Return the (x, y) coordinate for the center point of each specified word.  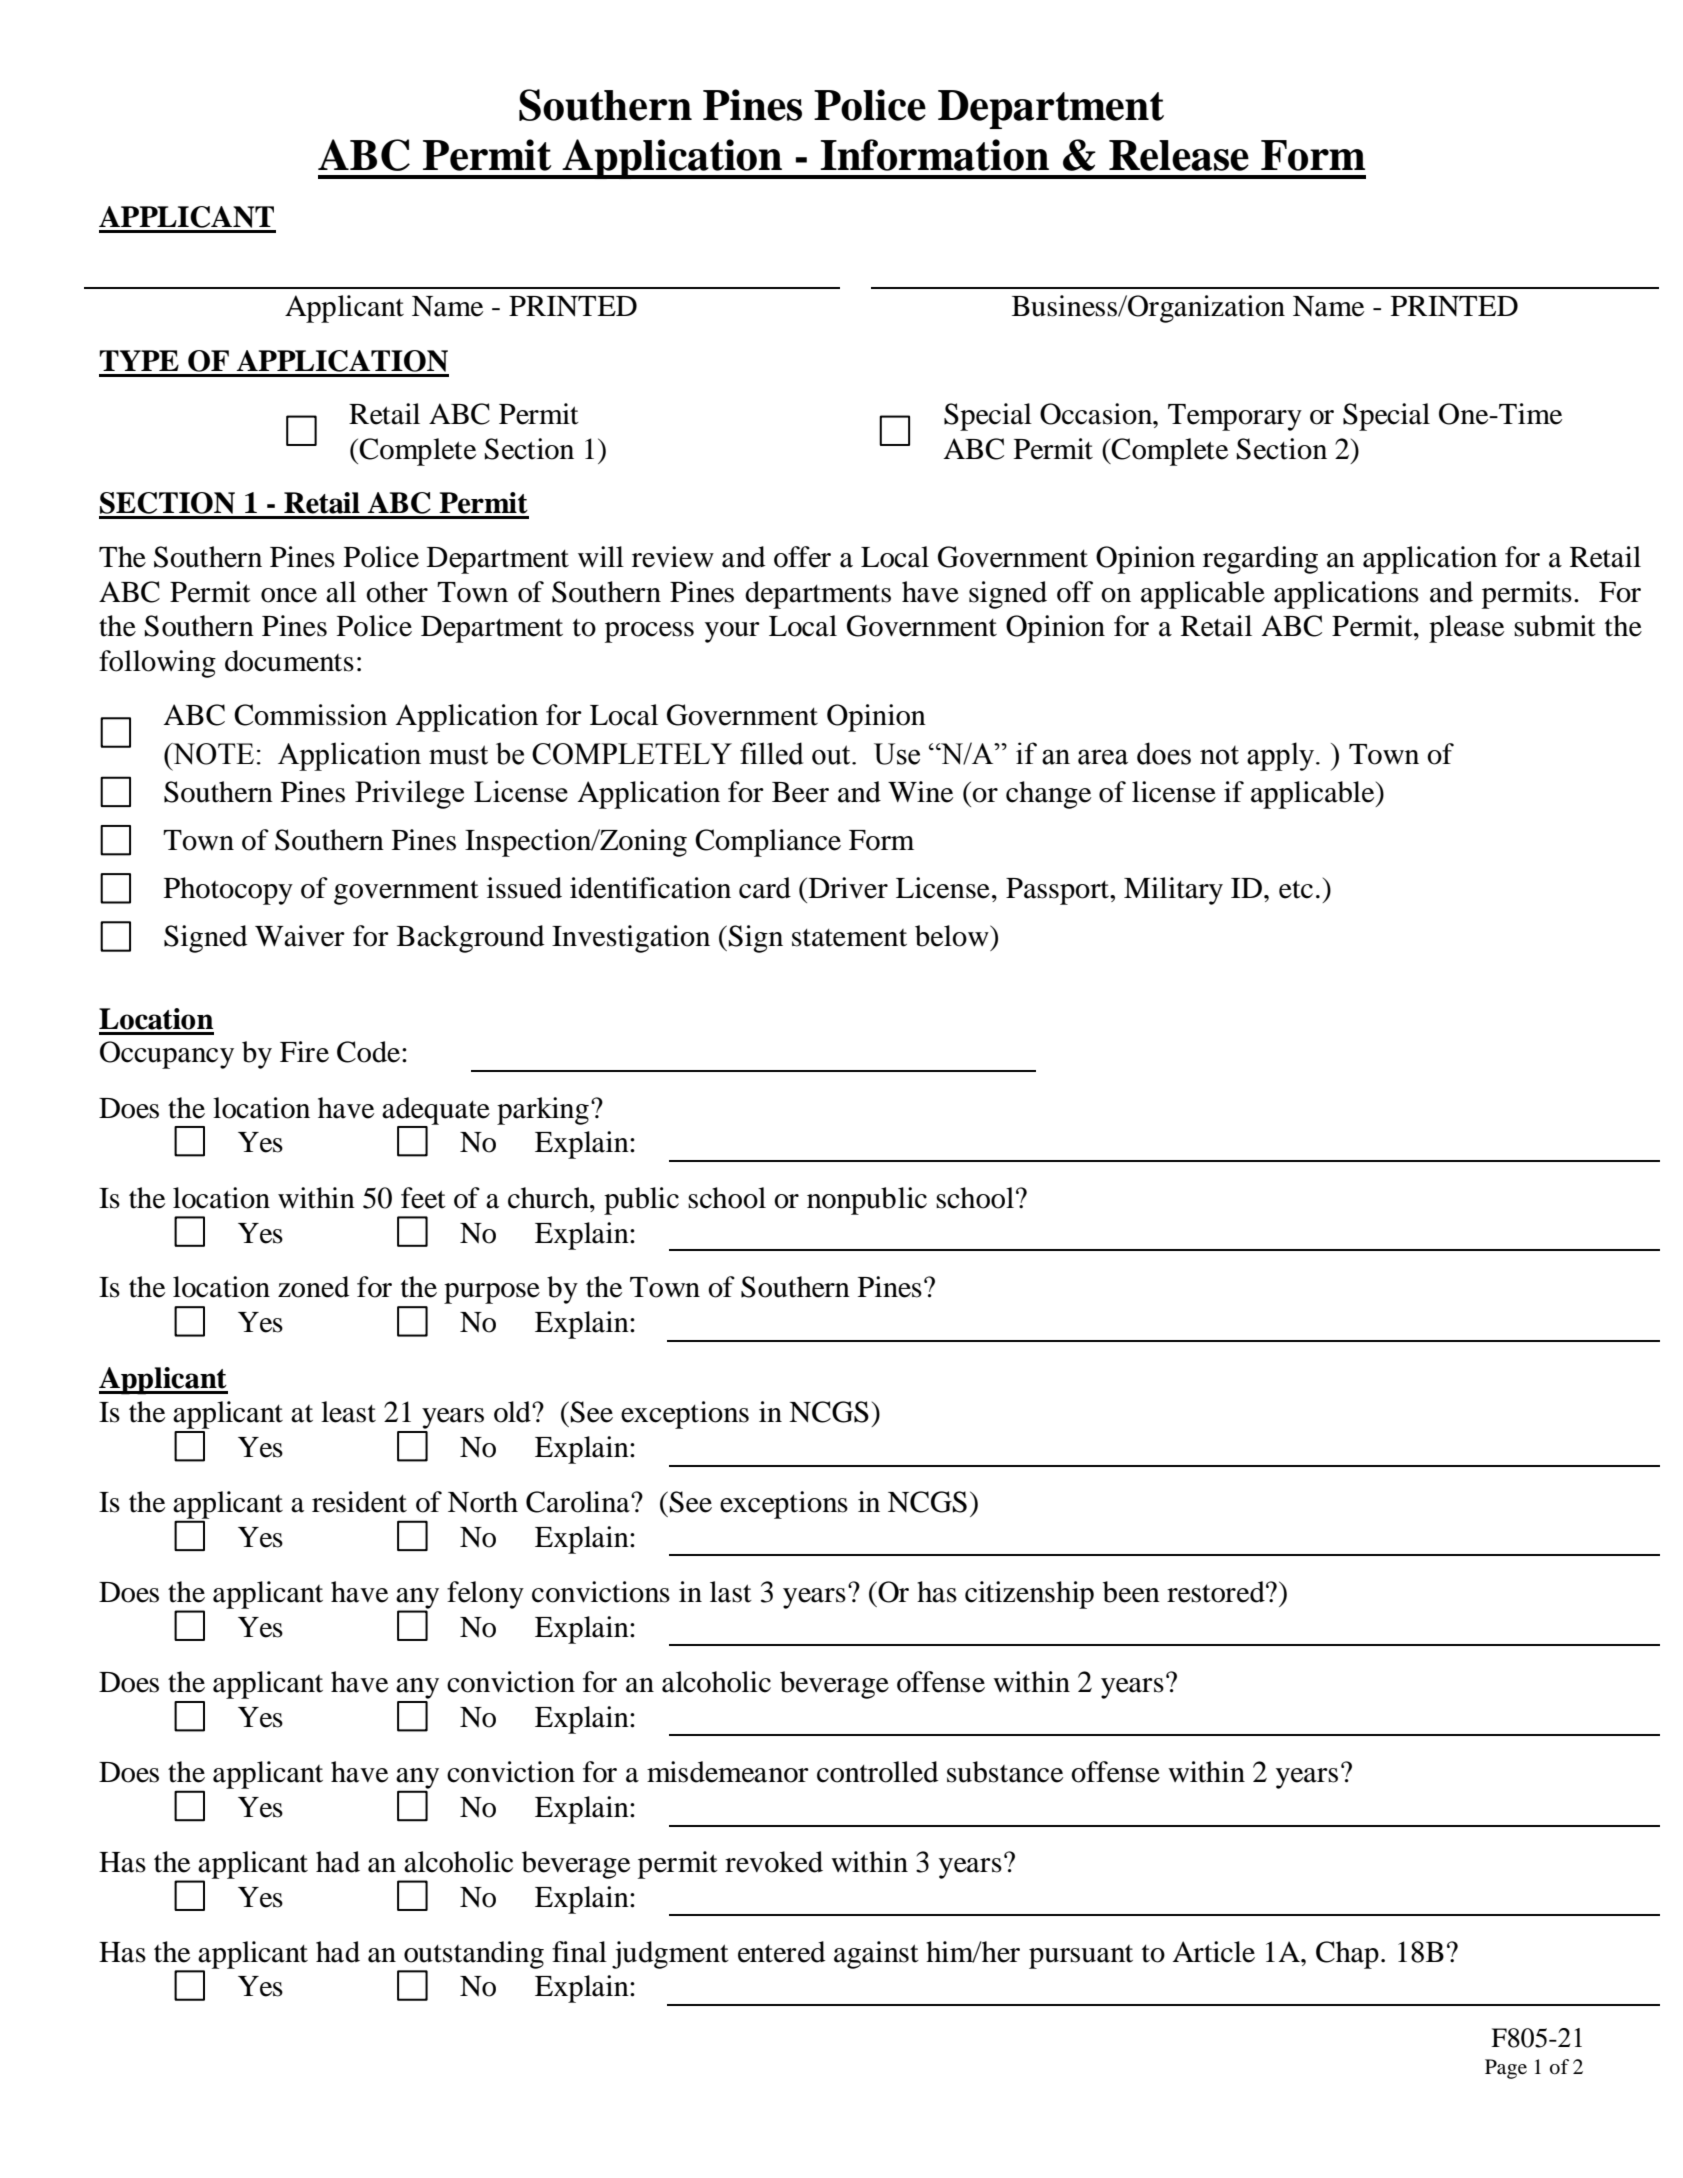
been (1131, 1592)
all (341, 592)
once (289, 595)
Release (1179, 155)
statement (849, 938)
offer (802, 557)
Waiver (300, 936)
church (549, 1198)
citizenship (1029, 1595)
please (1466, 629)
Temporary (1235, 417)
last (731, 1592)
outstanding (473, 1956)
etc (1296, 889)
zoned (313, 1287)
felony (485, 1595)
